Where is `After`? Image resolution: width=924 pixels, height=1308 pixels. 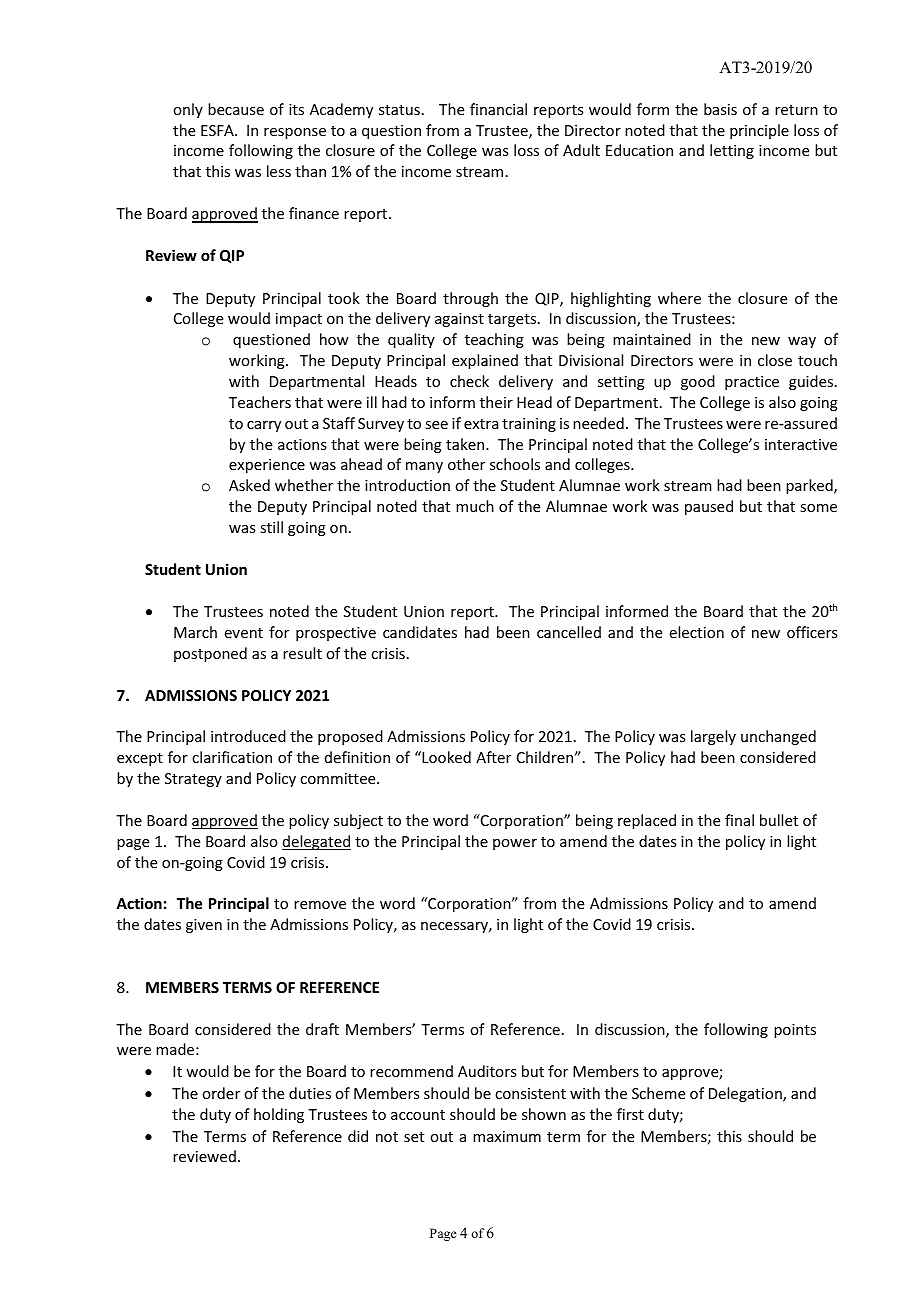 After is located at coordinates (493, 757).
